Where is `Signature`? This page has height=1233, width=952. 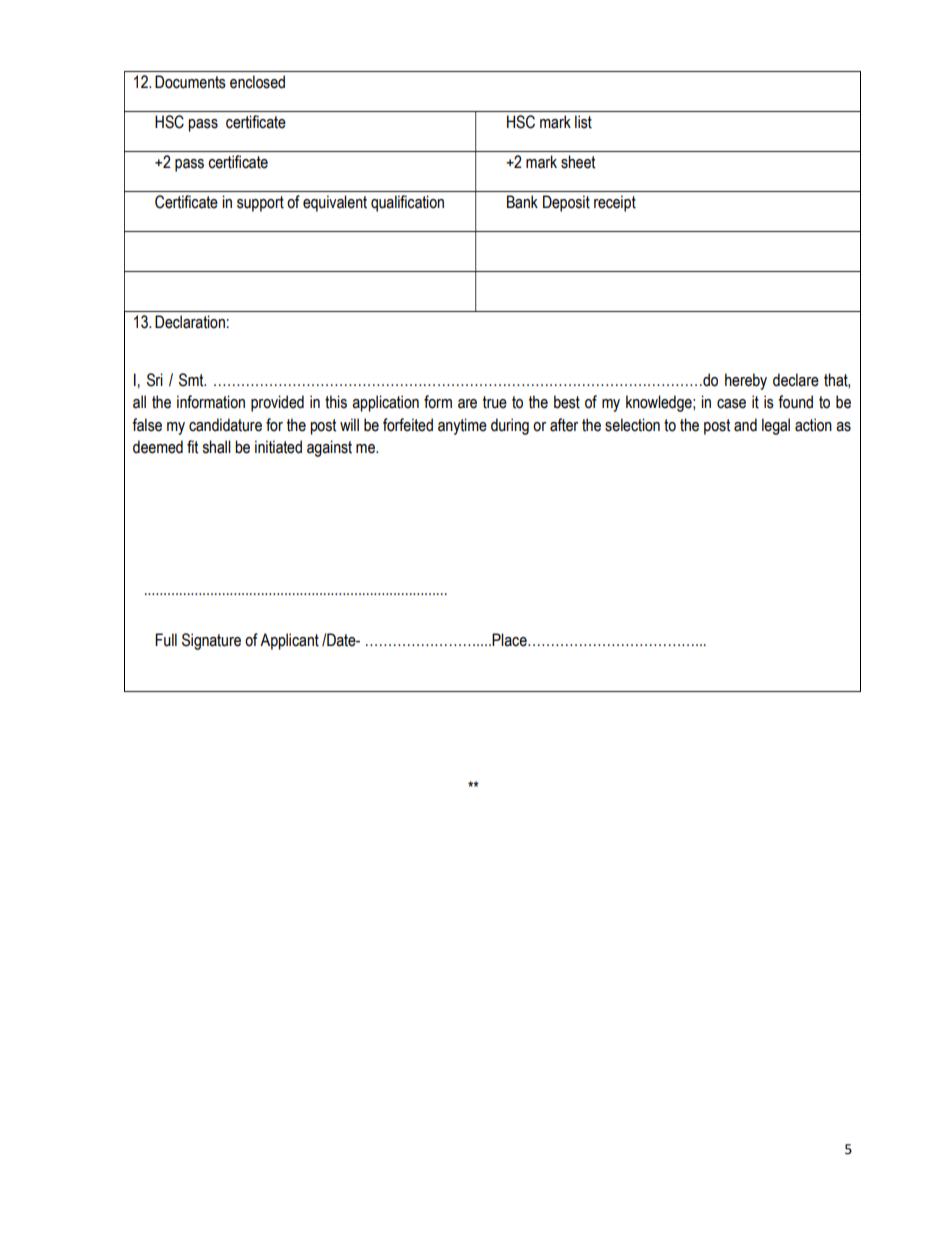 Signature is located at coordinates (211, 641).
